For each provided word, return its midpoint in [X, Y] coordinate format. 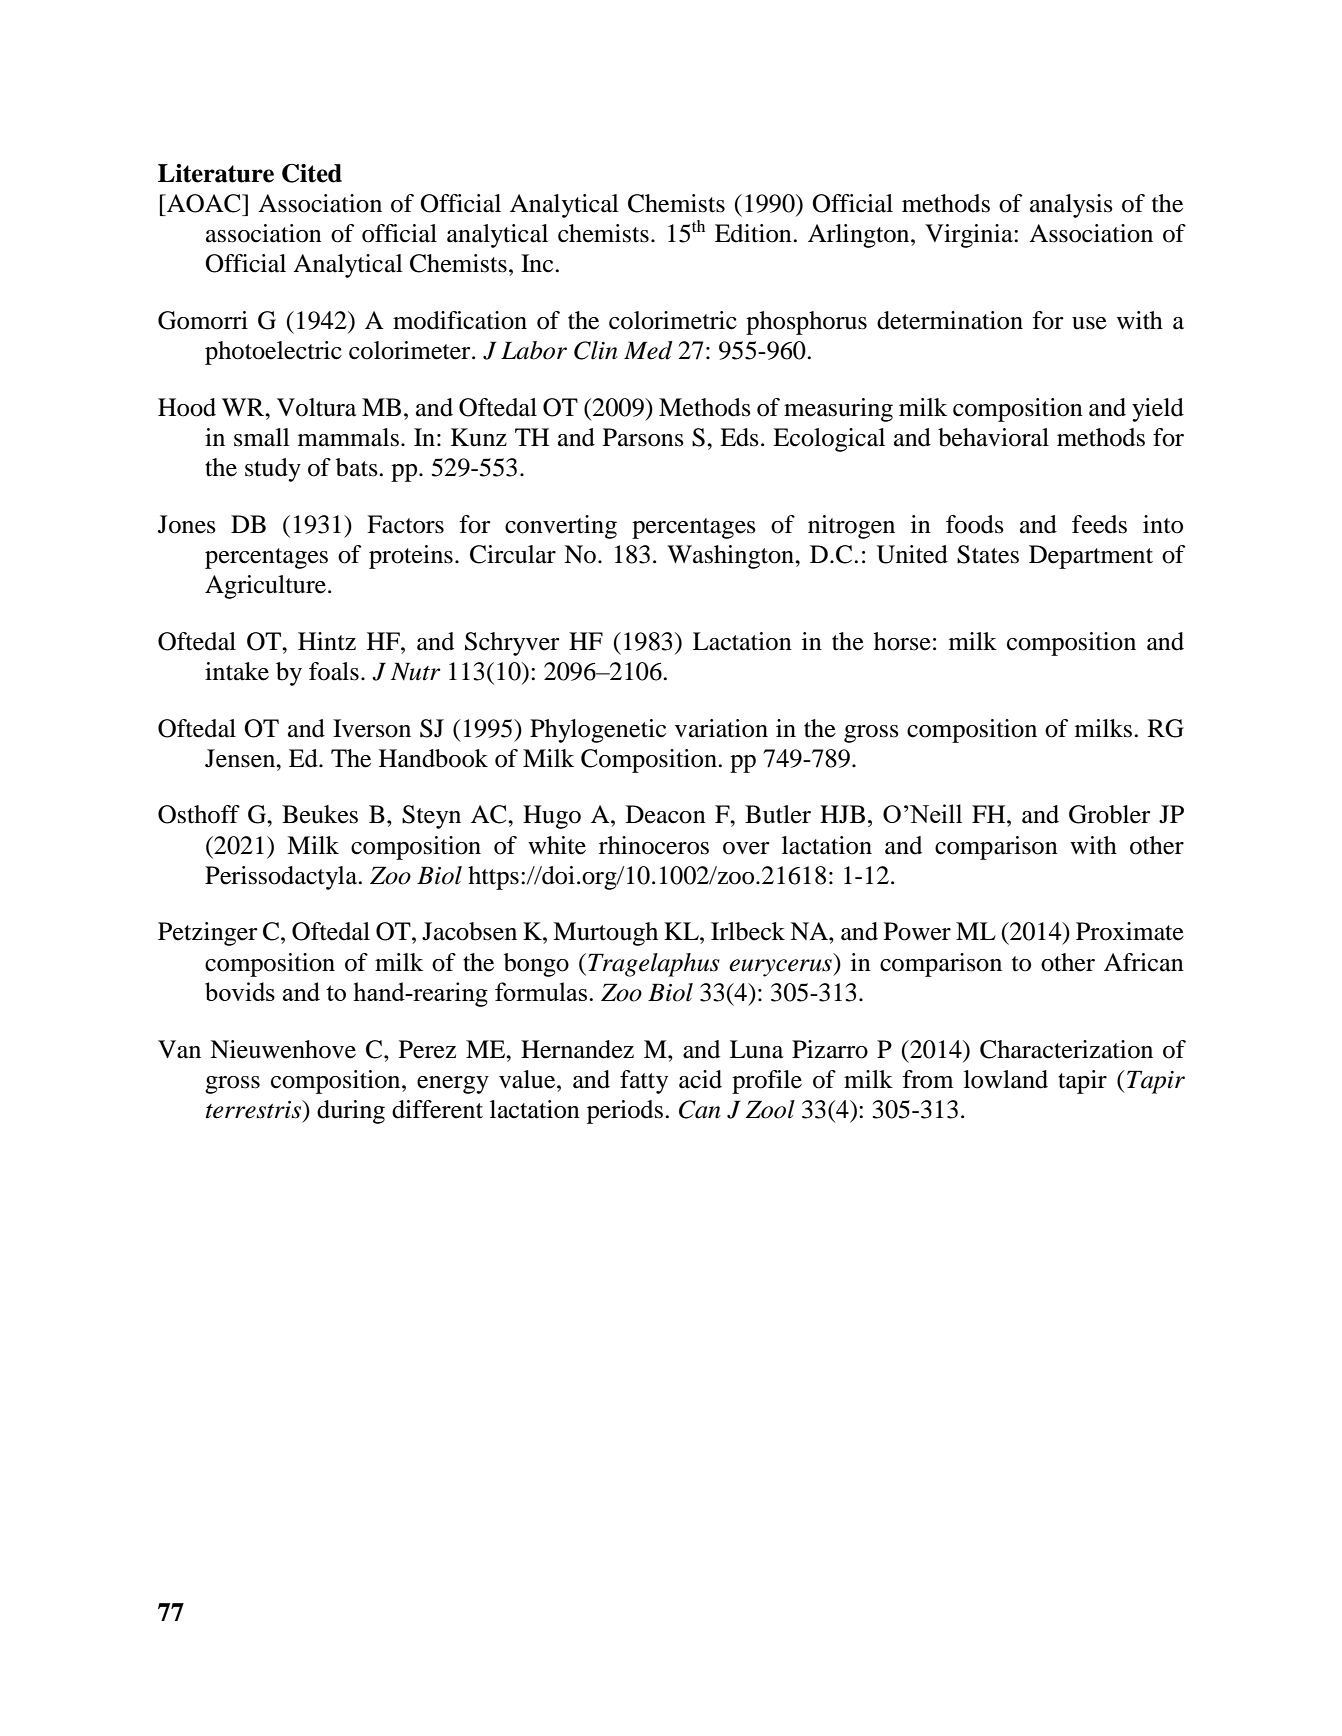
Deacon [666, 814]
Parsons [643, 437]
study [273, 470]
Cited [312, 173]
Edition [754, 233]
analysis [1071, 206]
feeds [1099, 524]
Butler [778, 814]
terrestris [255, 1109]
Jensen [241, 758]
